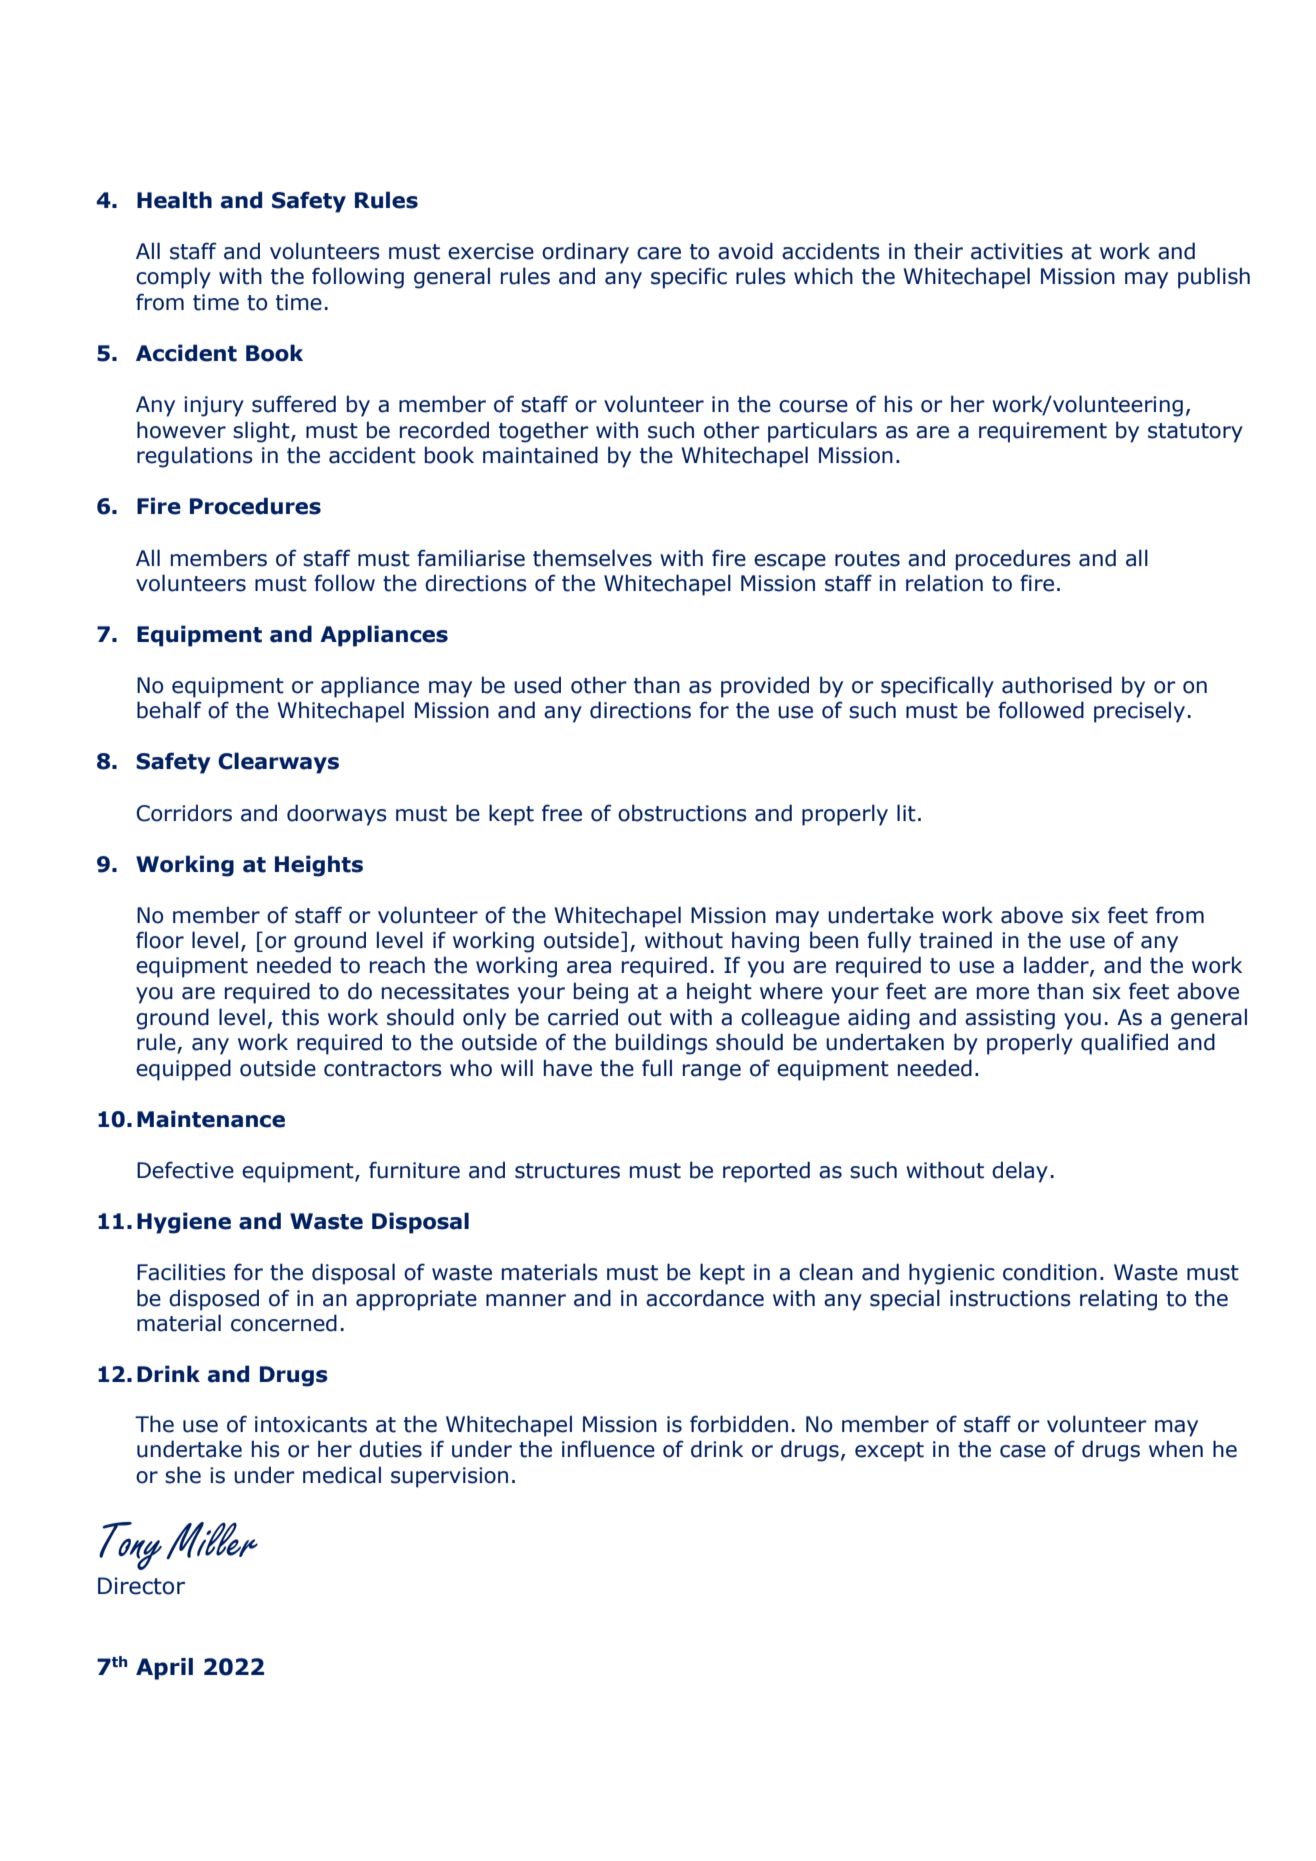  Describe the element at coordinates (765, 687) in the document. I see `provided` at that location.
